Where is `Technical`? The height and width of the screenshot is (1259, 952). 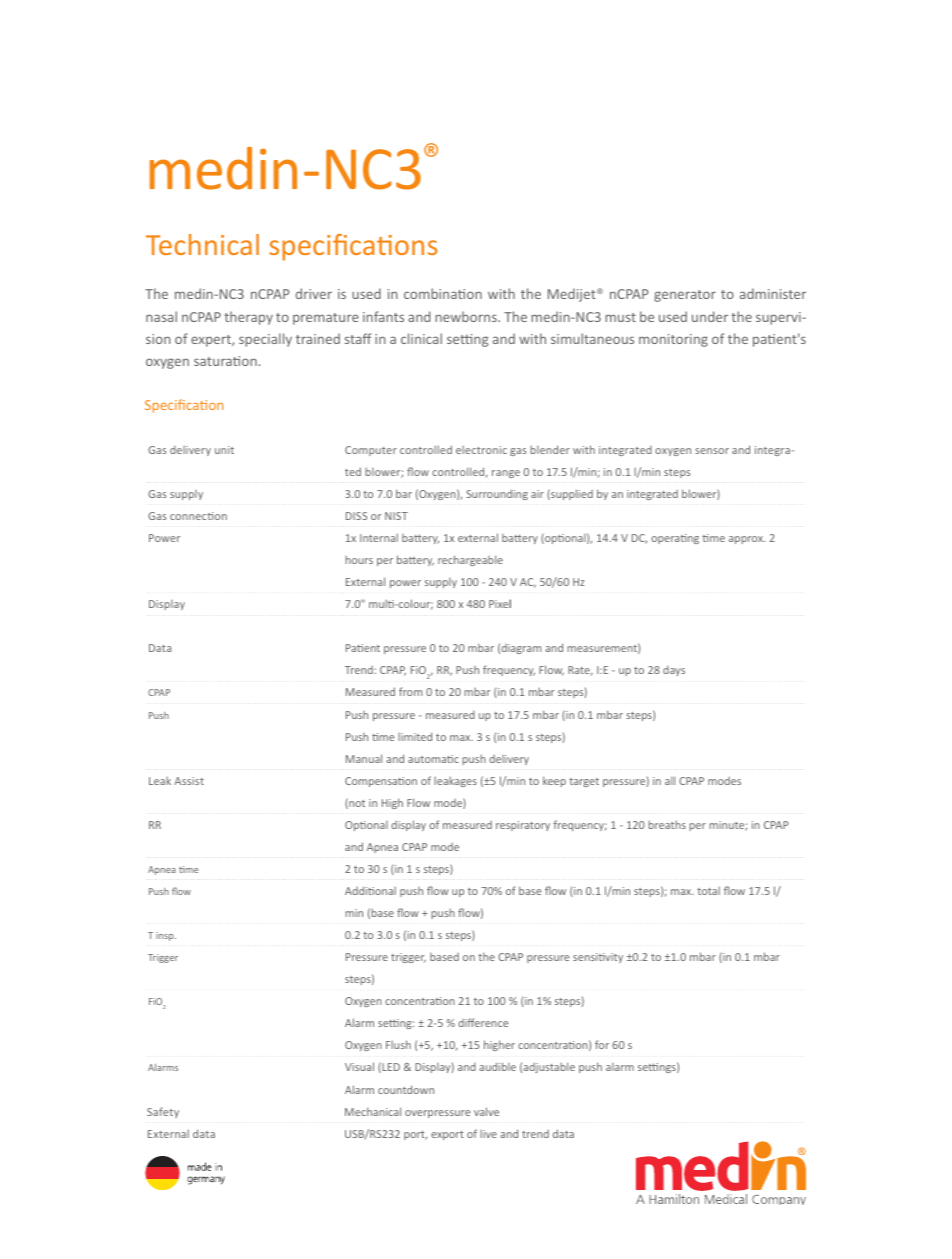 Technical is located at coordinates (202, 244).
